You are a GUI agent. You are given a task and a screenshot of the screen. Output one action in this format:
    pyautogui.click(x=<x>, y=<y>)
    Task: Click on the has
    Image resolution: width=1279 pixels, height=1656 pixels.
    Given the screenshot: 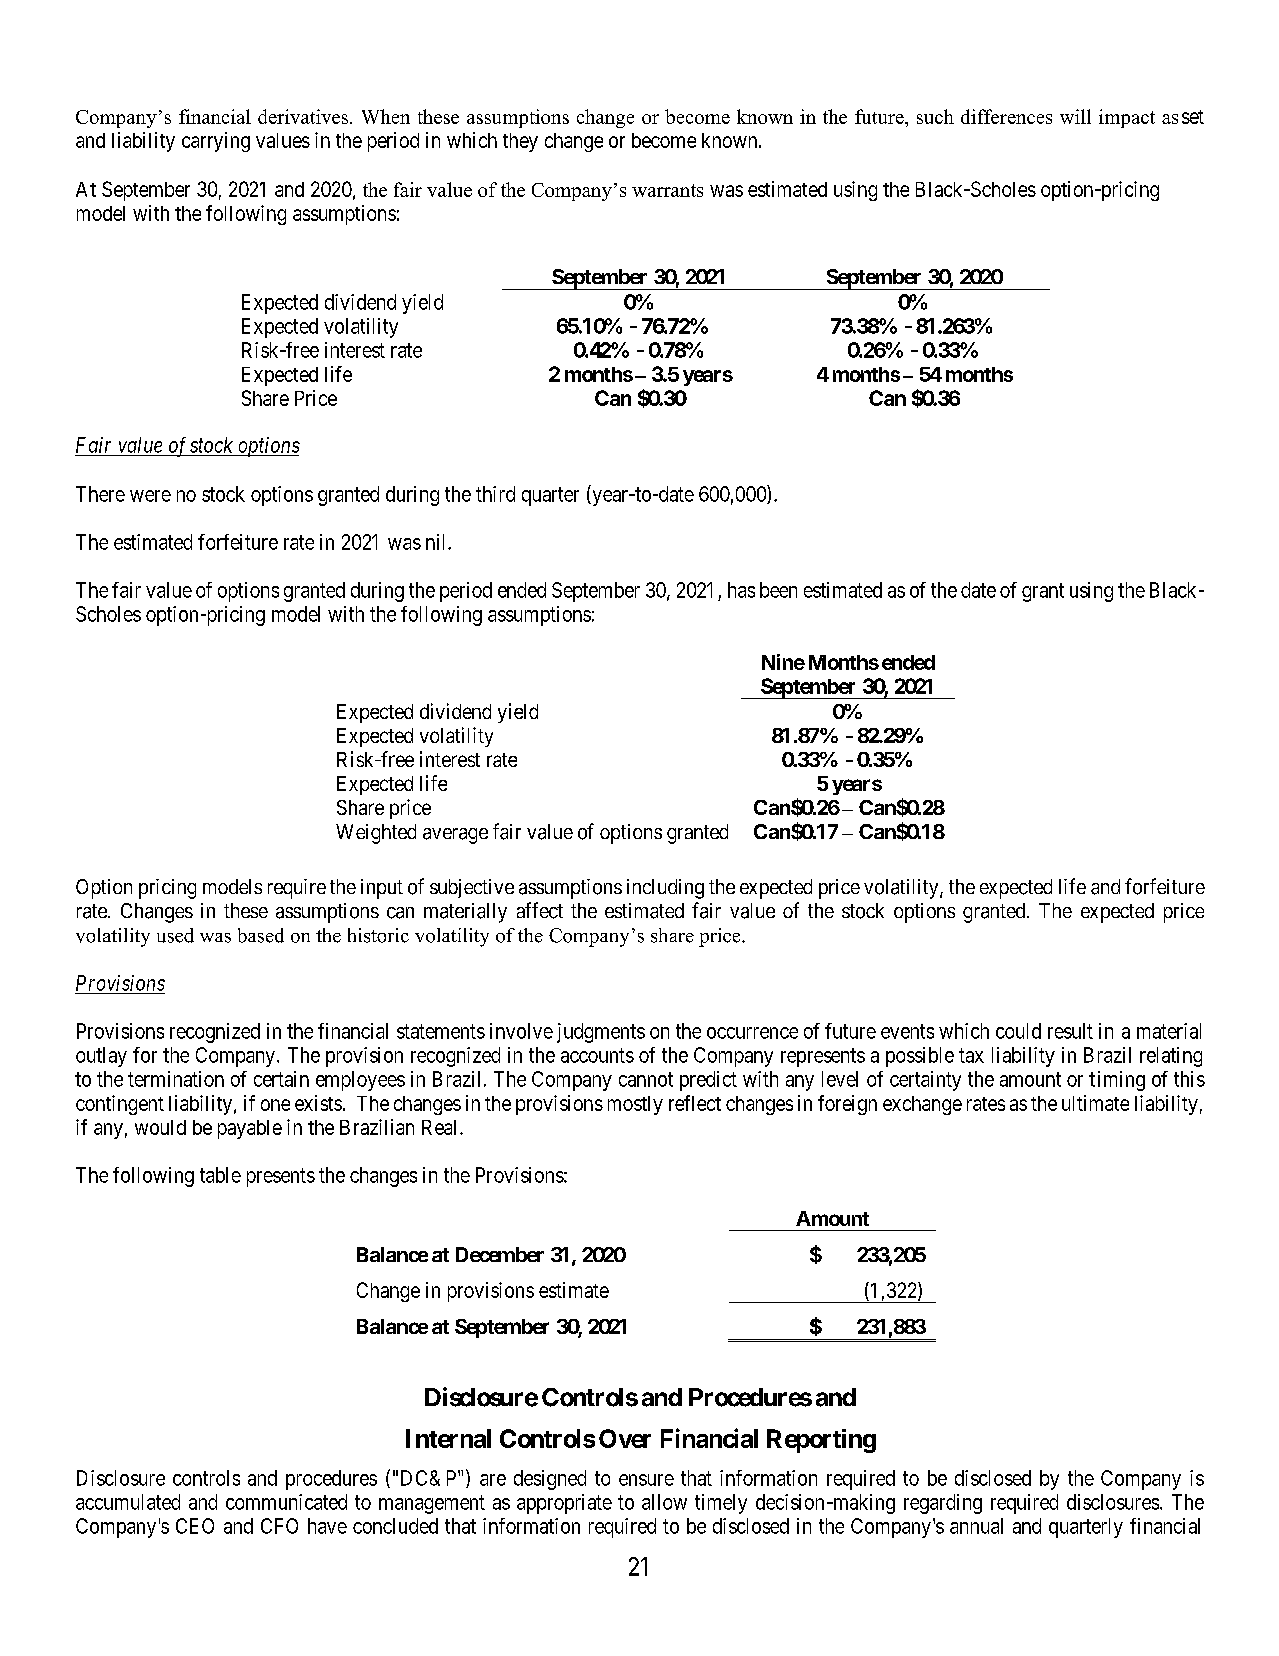 What is the action you would take?
    pyautogui.click(x=741, y=590)
